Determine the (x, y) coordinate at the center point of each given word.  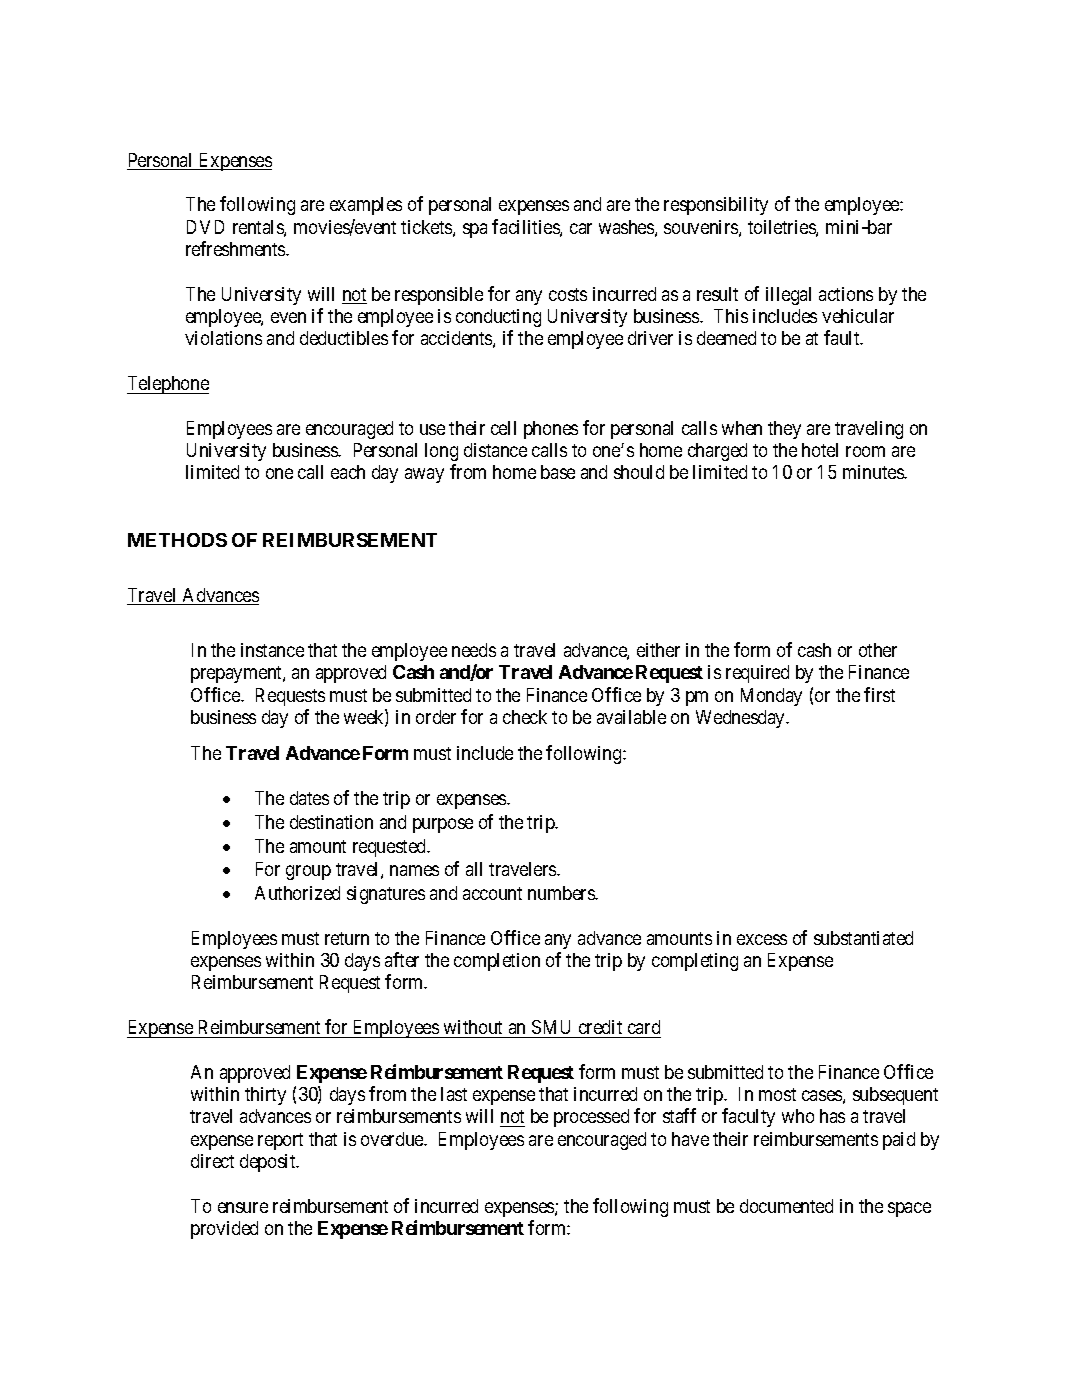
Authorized (297, 893)
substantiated (863, 938)
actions (846, 294)
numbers (562, 893)
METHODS (177, 540)
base (558, 472)
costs (568, 294)
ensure (243, 1207)
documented (786, 1206)
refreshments (236, 248)
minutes (874, 472)
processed (591, 1118)
